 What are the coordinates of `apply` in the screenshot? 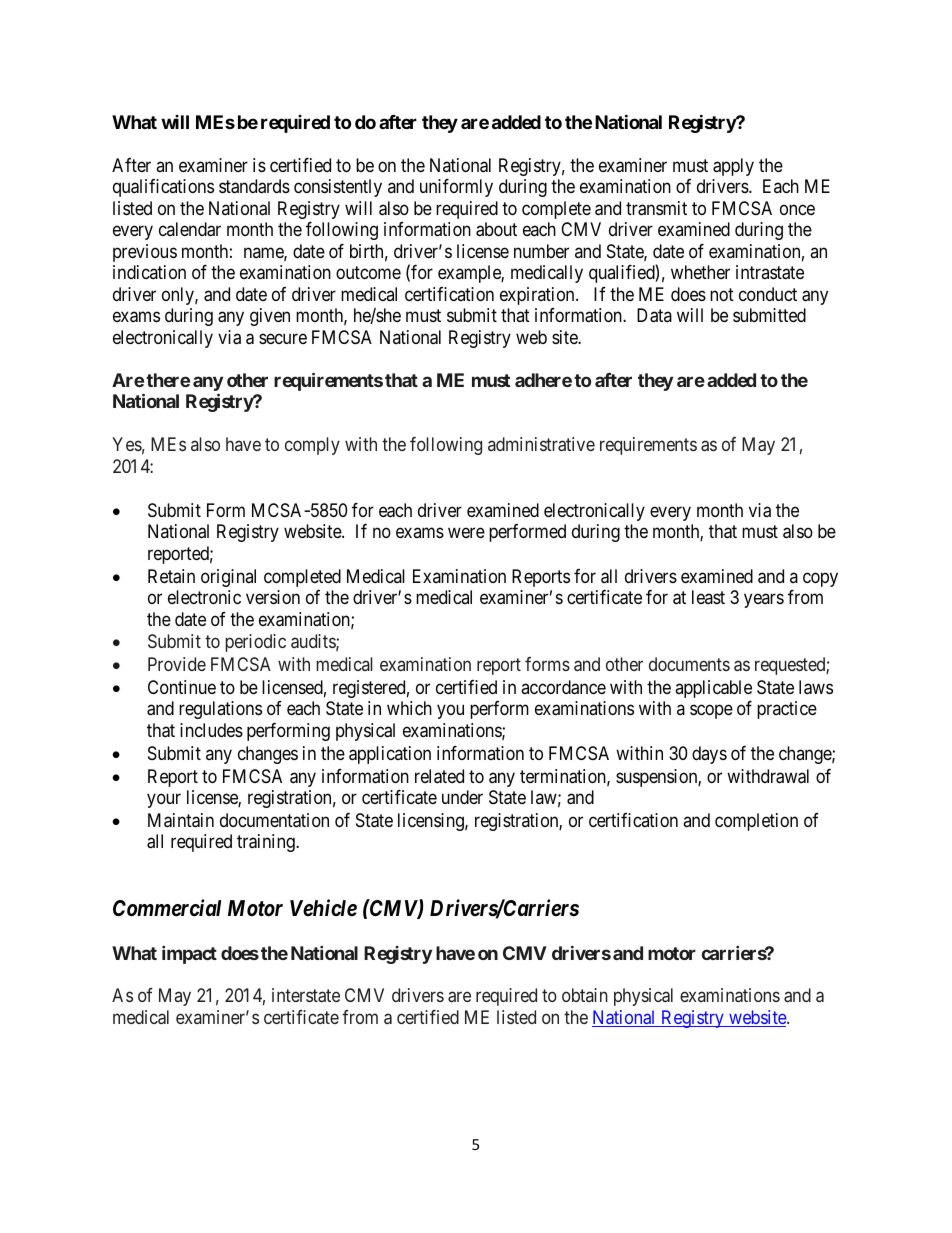 It's located at (733, 167).
